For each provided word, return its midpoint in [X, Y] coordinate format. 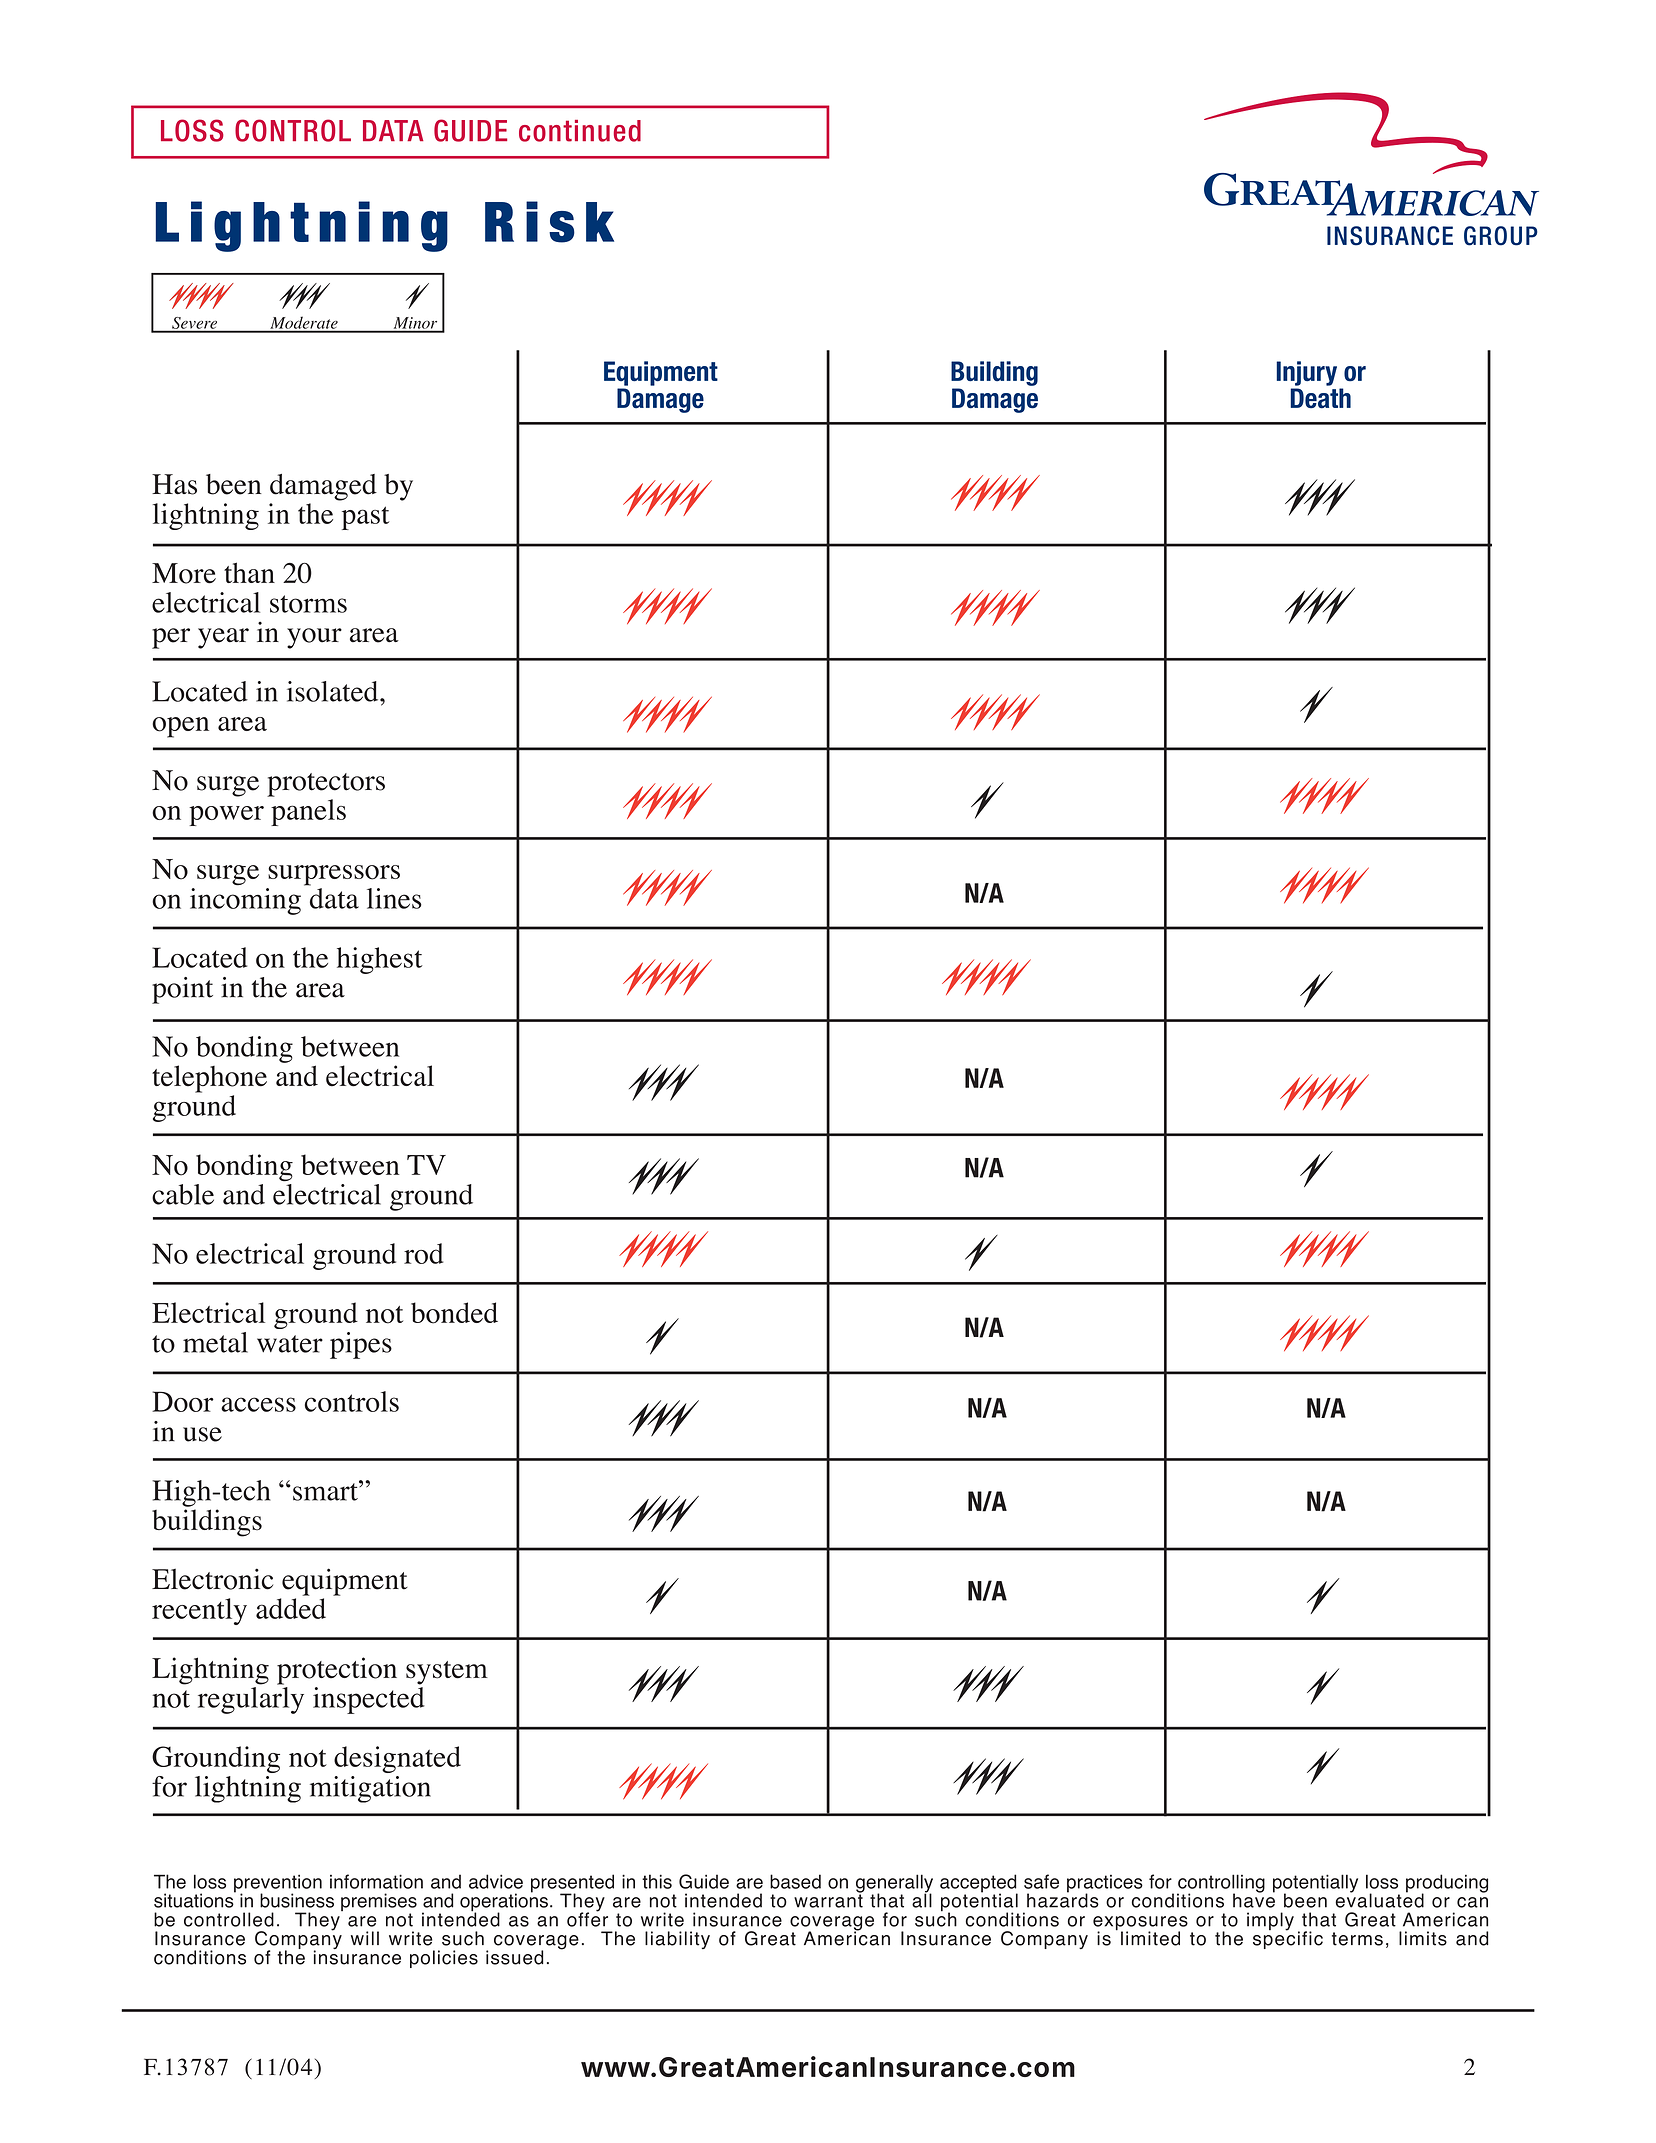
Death [1320, 398]
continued [580, 131]
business [297, 1900]
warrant [828, 1900]
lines [394, 898]
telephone [209, 1079]
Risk [549, 222]
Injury [1306, 373]
